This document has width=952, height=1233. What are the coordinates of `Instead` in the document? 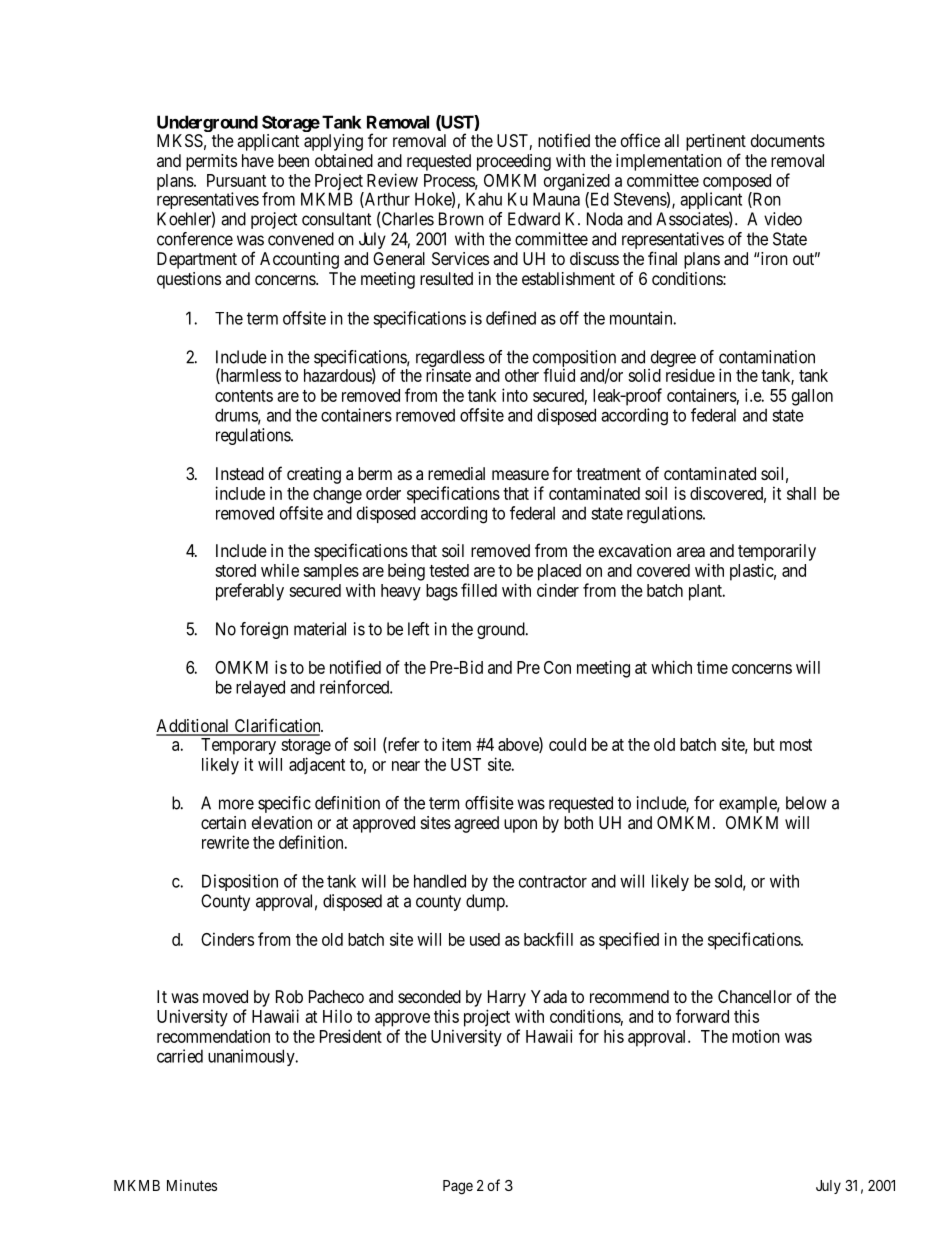 It's located at (240, 473).
